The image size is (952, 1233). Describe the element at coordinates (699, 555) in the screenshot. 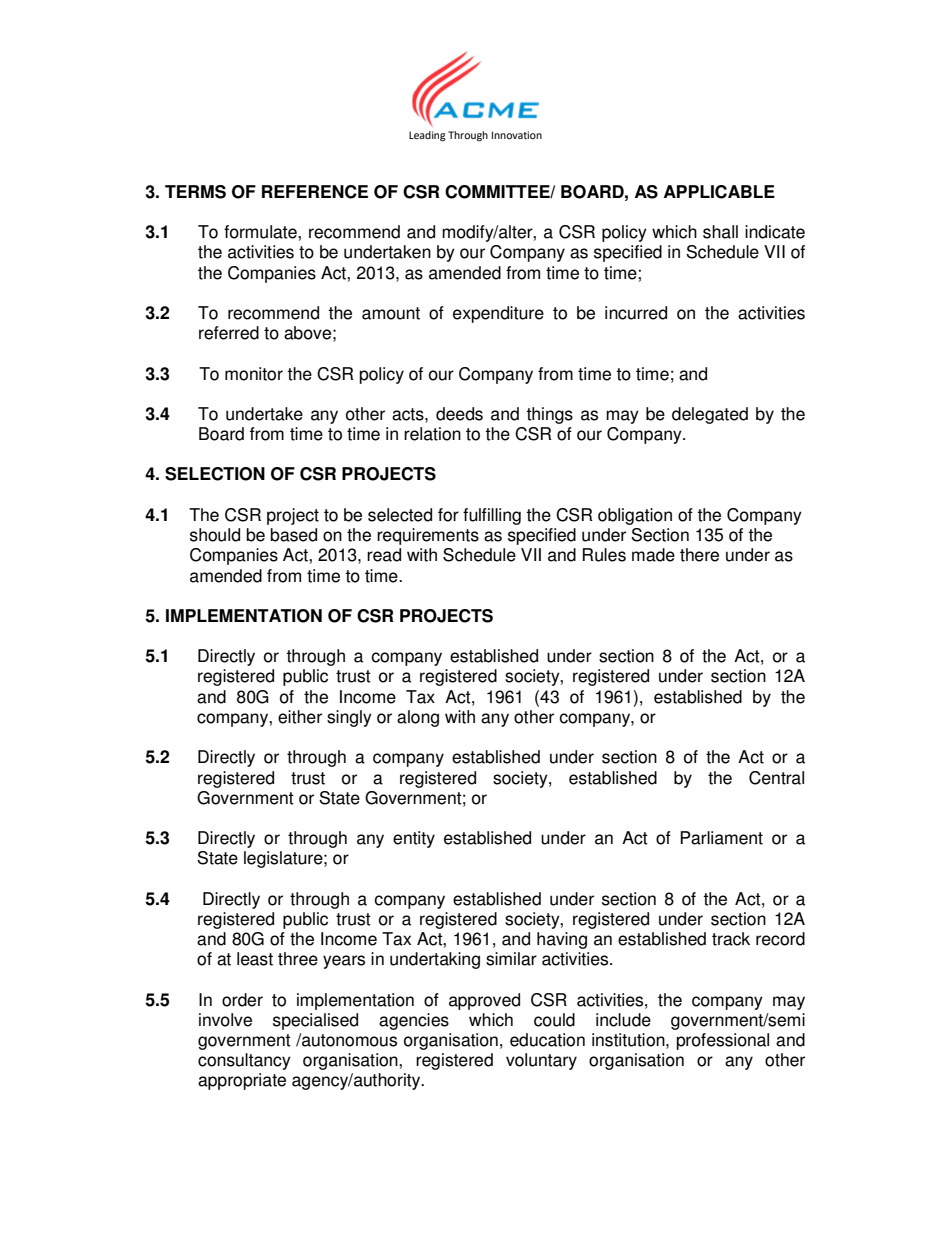

I see `there` at that location.
